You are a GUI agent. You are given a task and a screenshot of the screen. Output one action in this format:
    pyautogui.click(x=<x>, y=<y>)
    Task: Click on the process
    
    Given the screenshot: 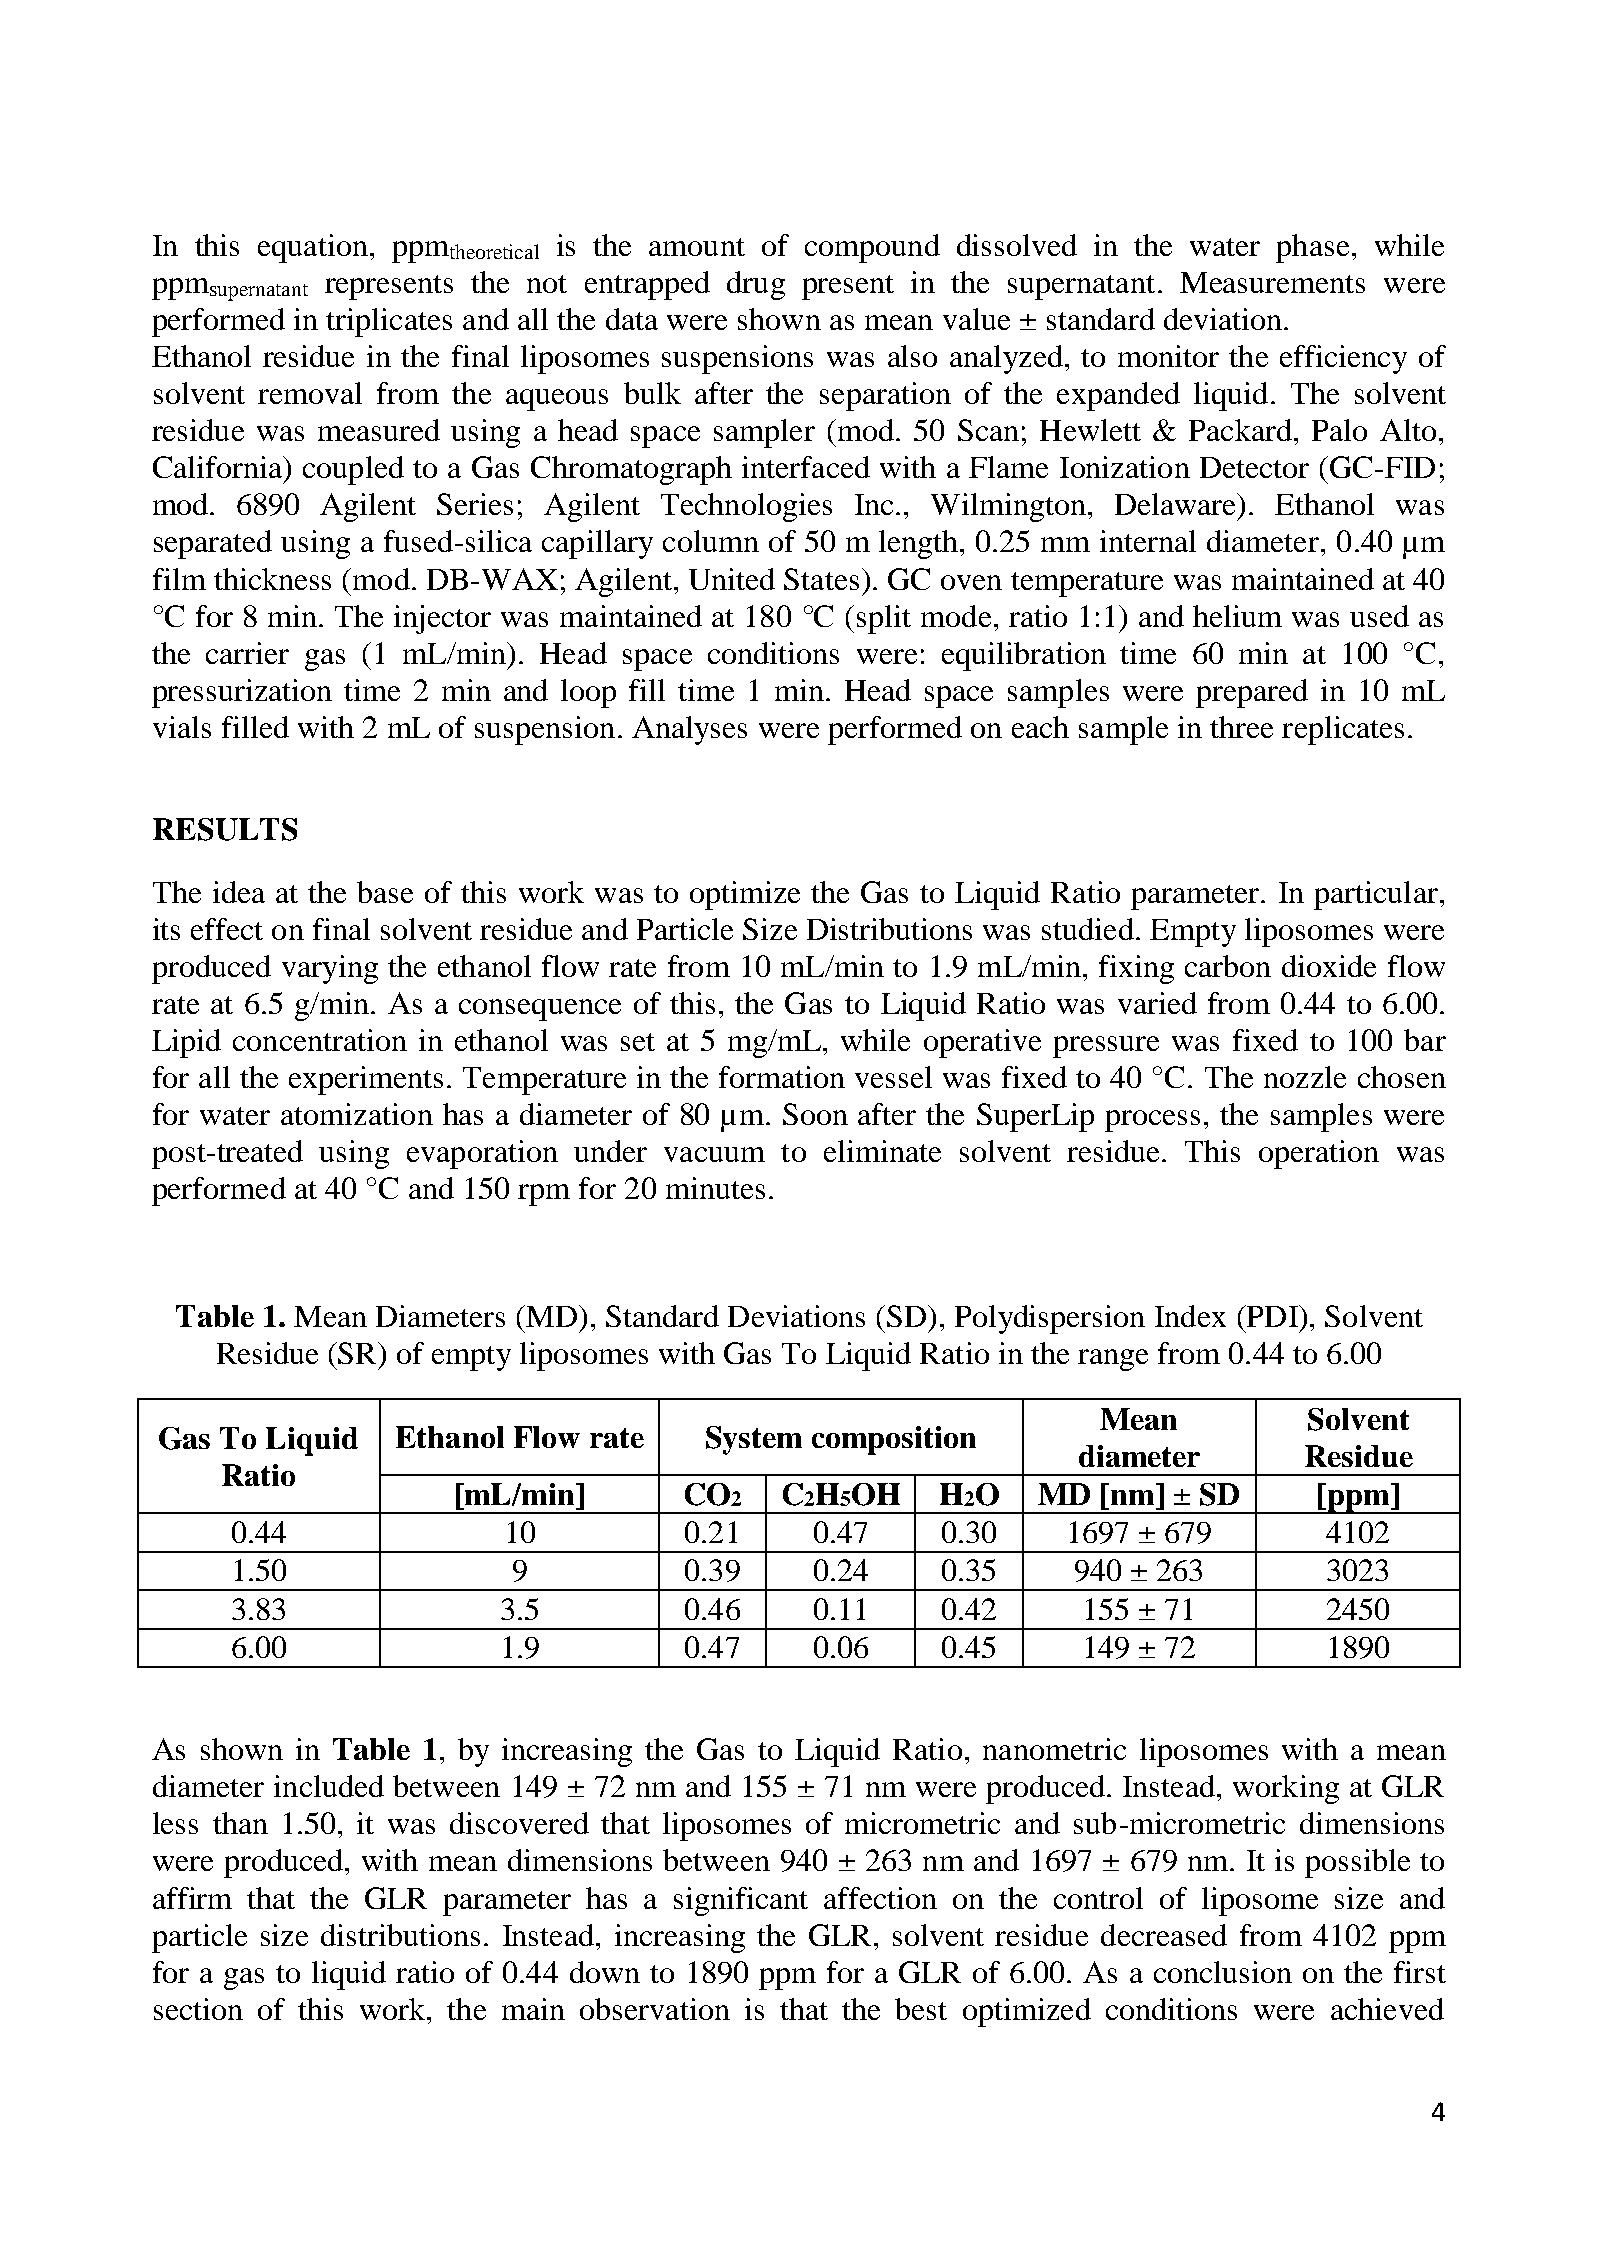 What is the action you would take?
    pyautogui.click(x=1152, y=1121)
